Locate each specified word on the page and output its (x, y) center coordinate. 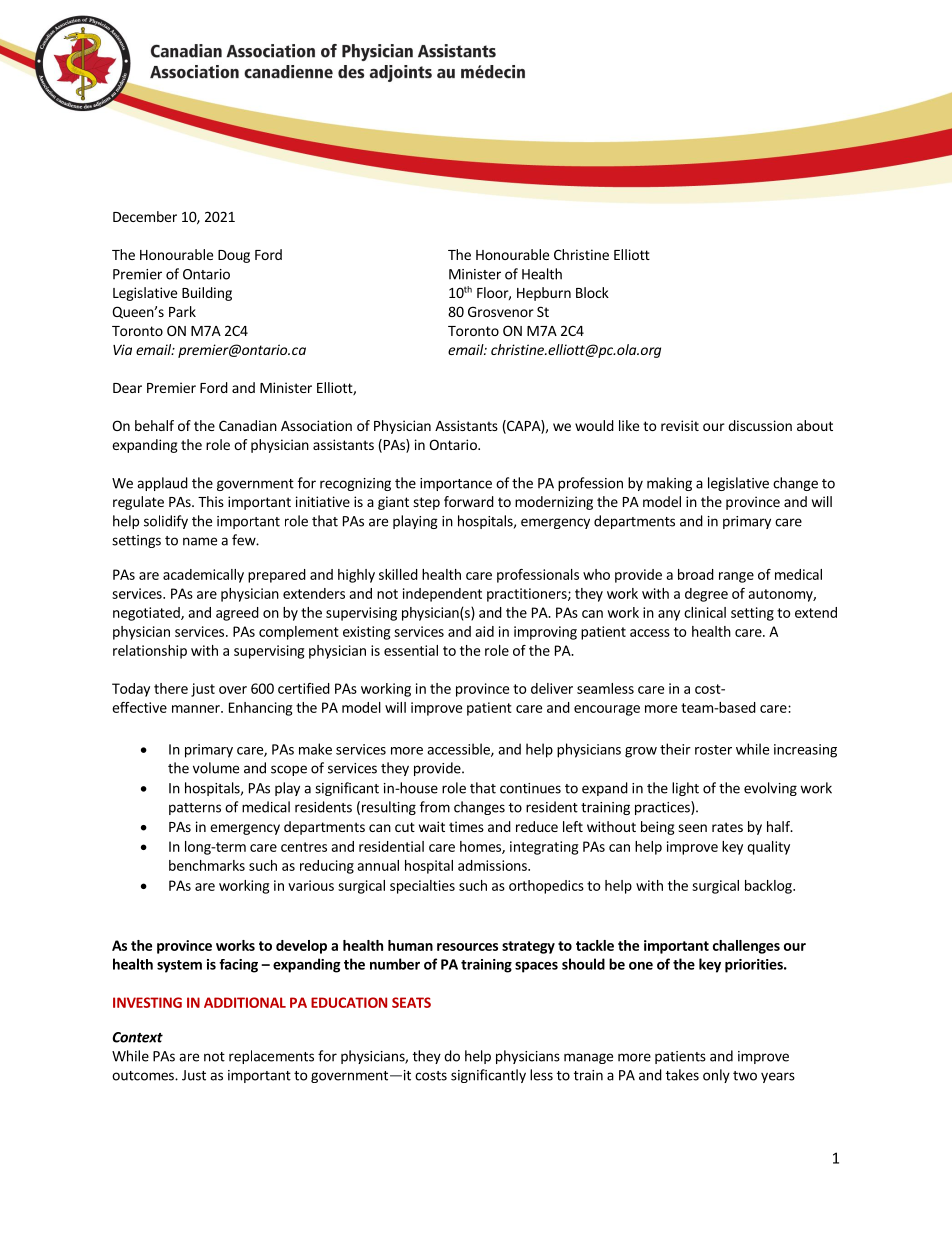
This (211, 501)
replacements (271, 1057)
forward (469, 501)
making (669, 484)
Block (592, 292)
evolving (770, 789)
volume (216, 768)
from (435, 807)
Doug (234, 256)
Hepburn (544, 294)
